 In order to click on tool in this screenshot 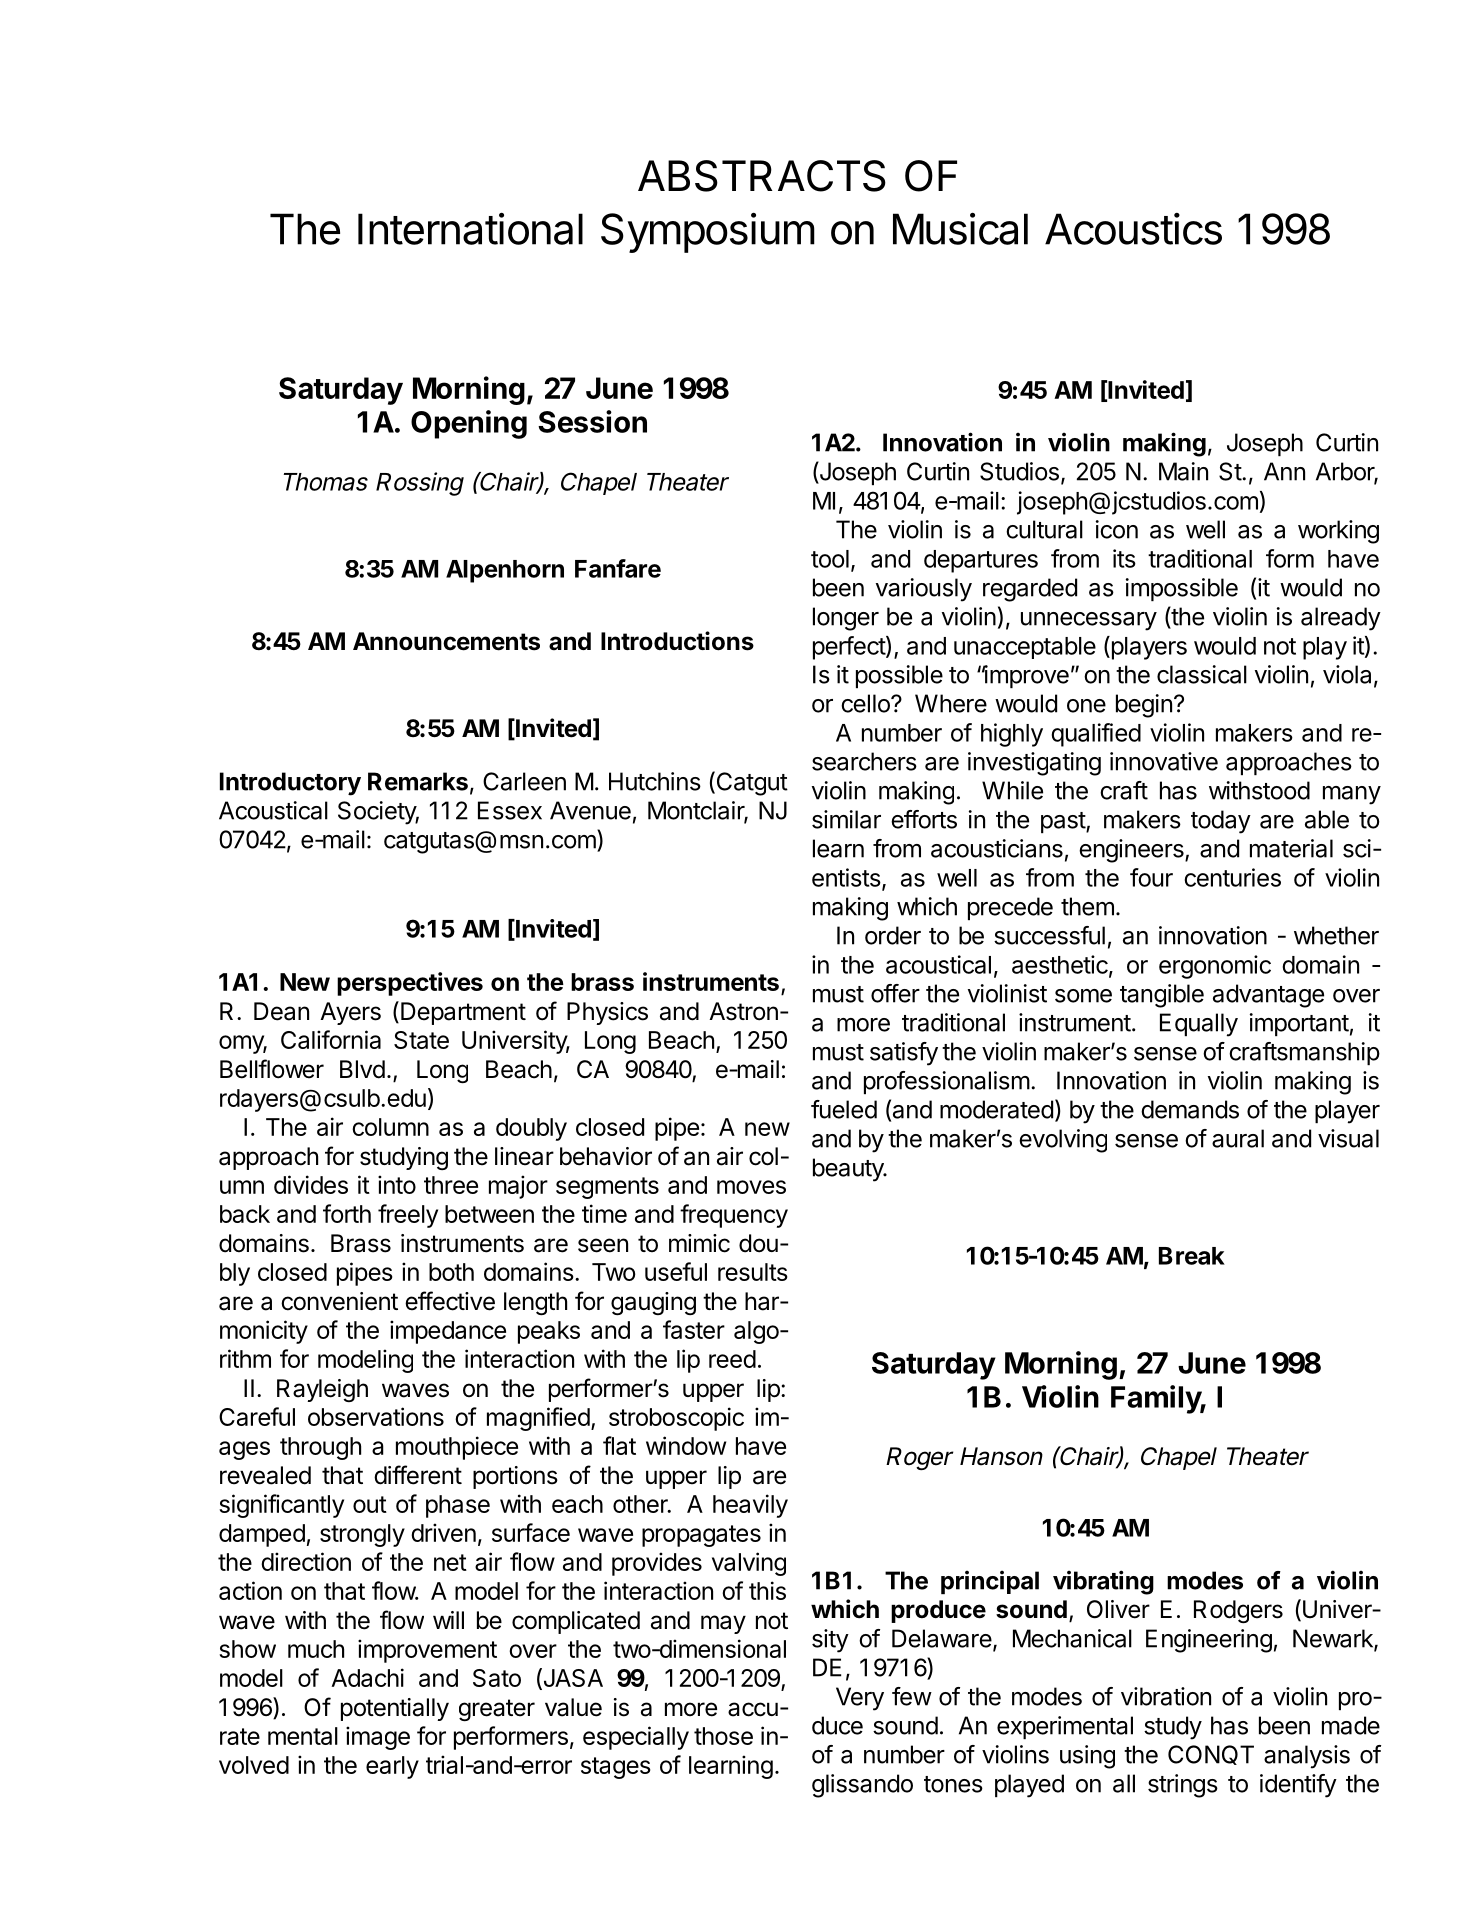, I will do `click(830, 559)`.
